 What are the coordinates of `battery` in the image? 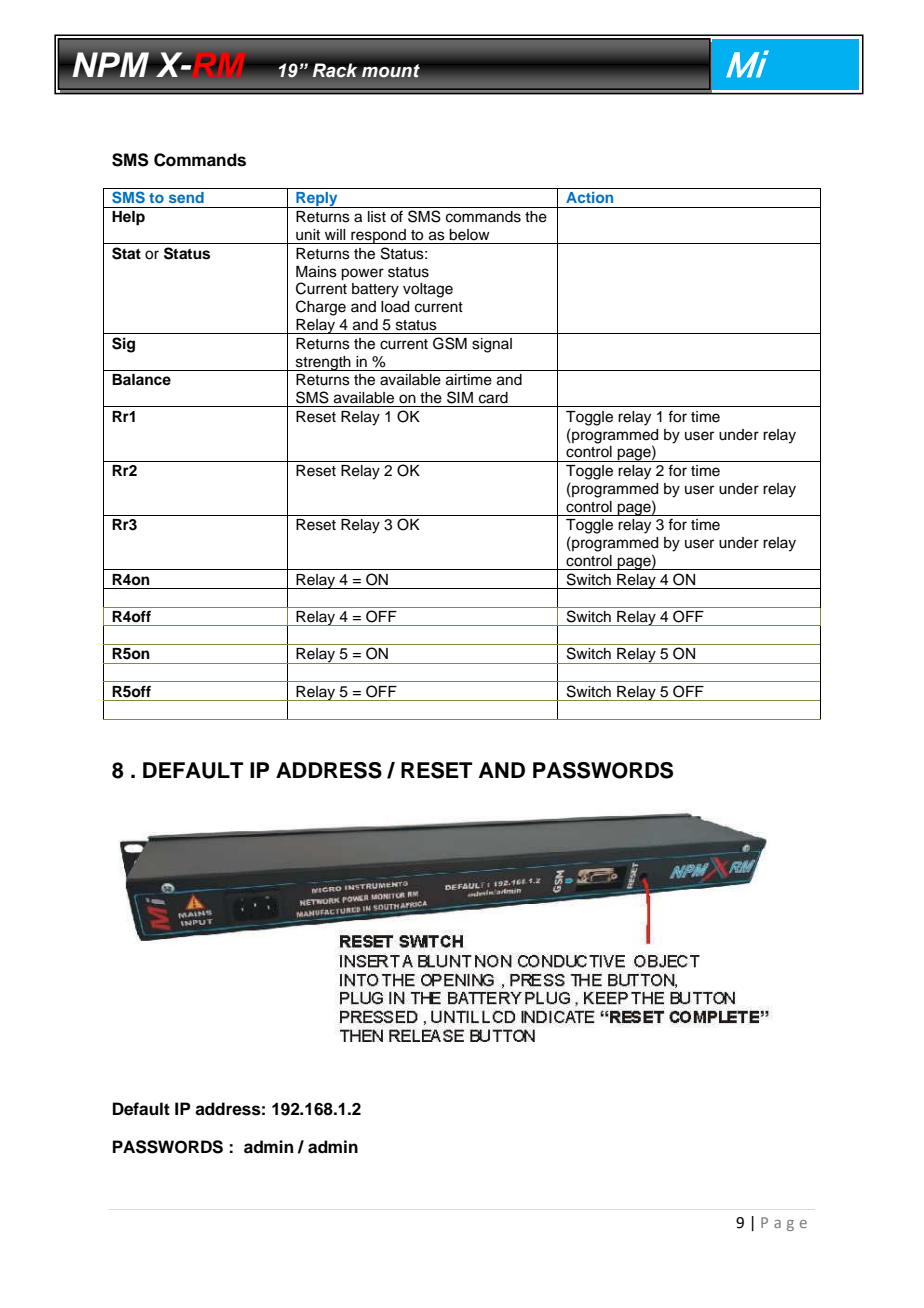 It's located at (375, 290).
